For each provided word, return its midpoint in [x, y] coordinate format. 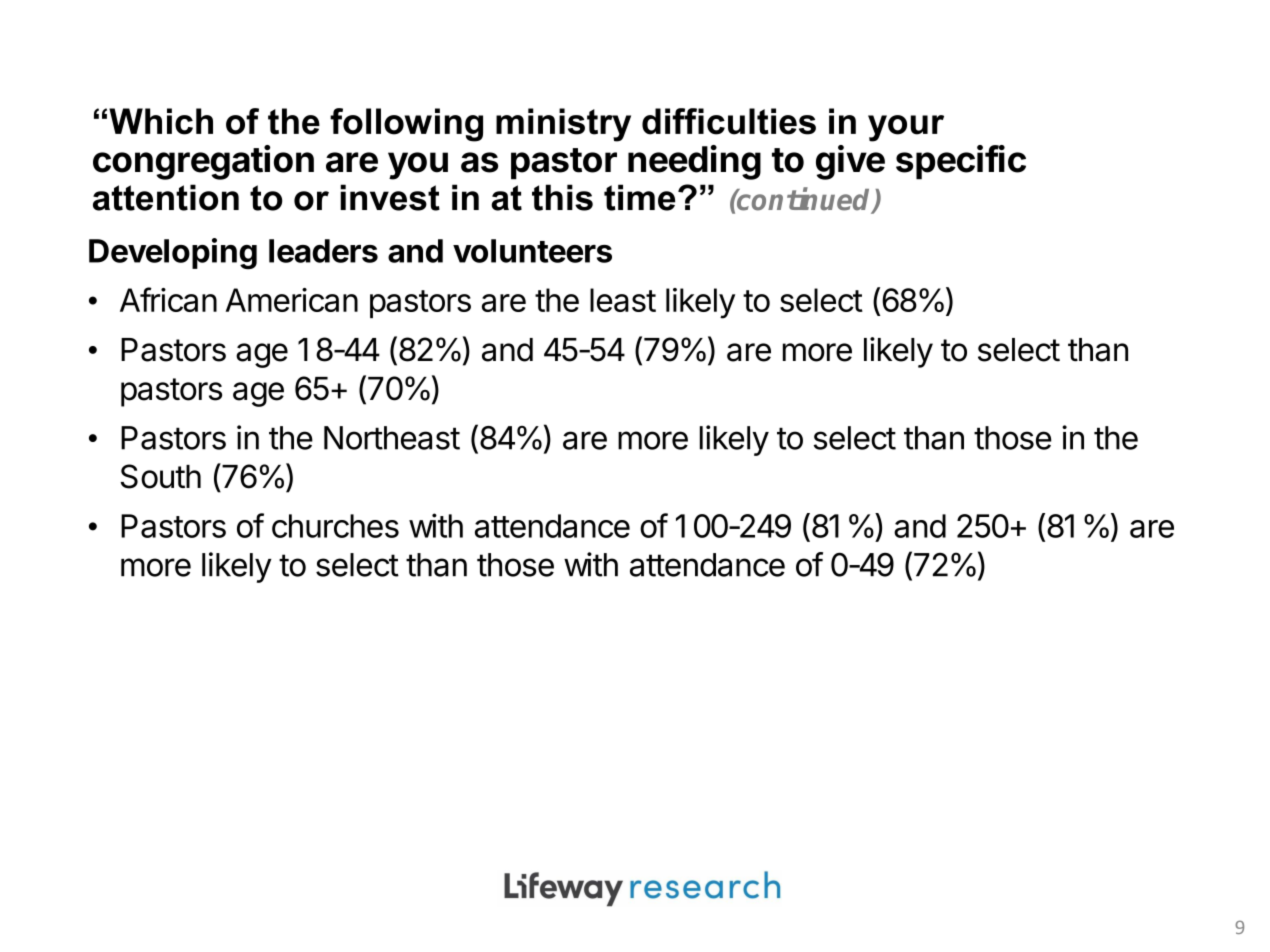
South [161, 476]
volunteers [532, 251]
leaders [323, 251]
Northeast [392, 438]
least [623, 300]
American [292, 300]
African [168, 299]
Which [161, 121]
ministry [563, 125]
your [906, 128]
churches [335, 526]
